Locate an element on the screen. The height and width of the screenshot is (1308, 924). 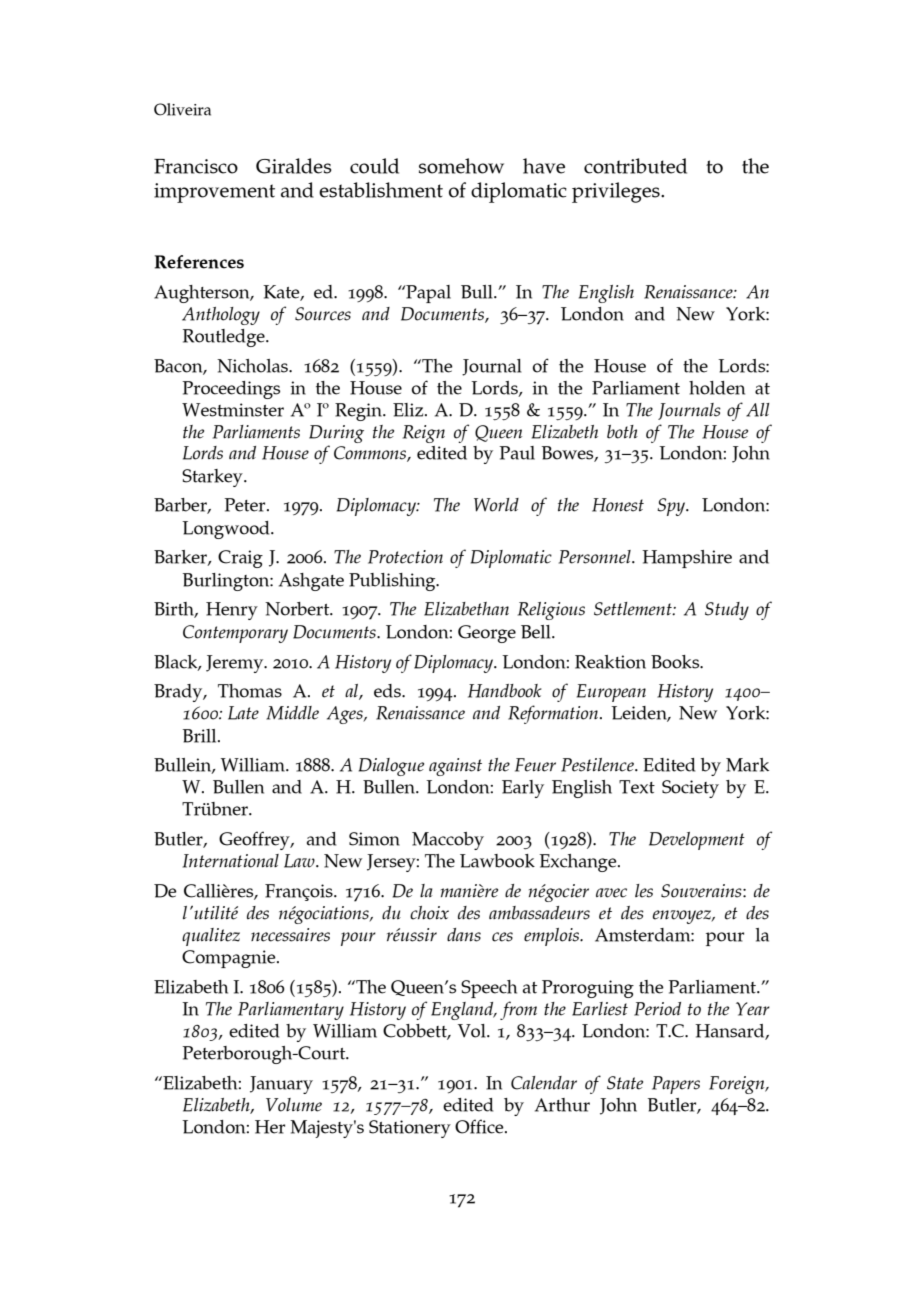
January is located at coordinates (281, 1085).
